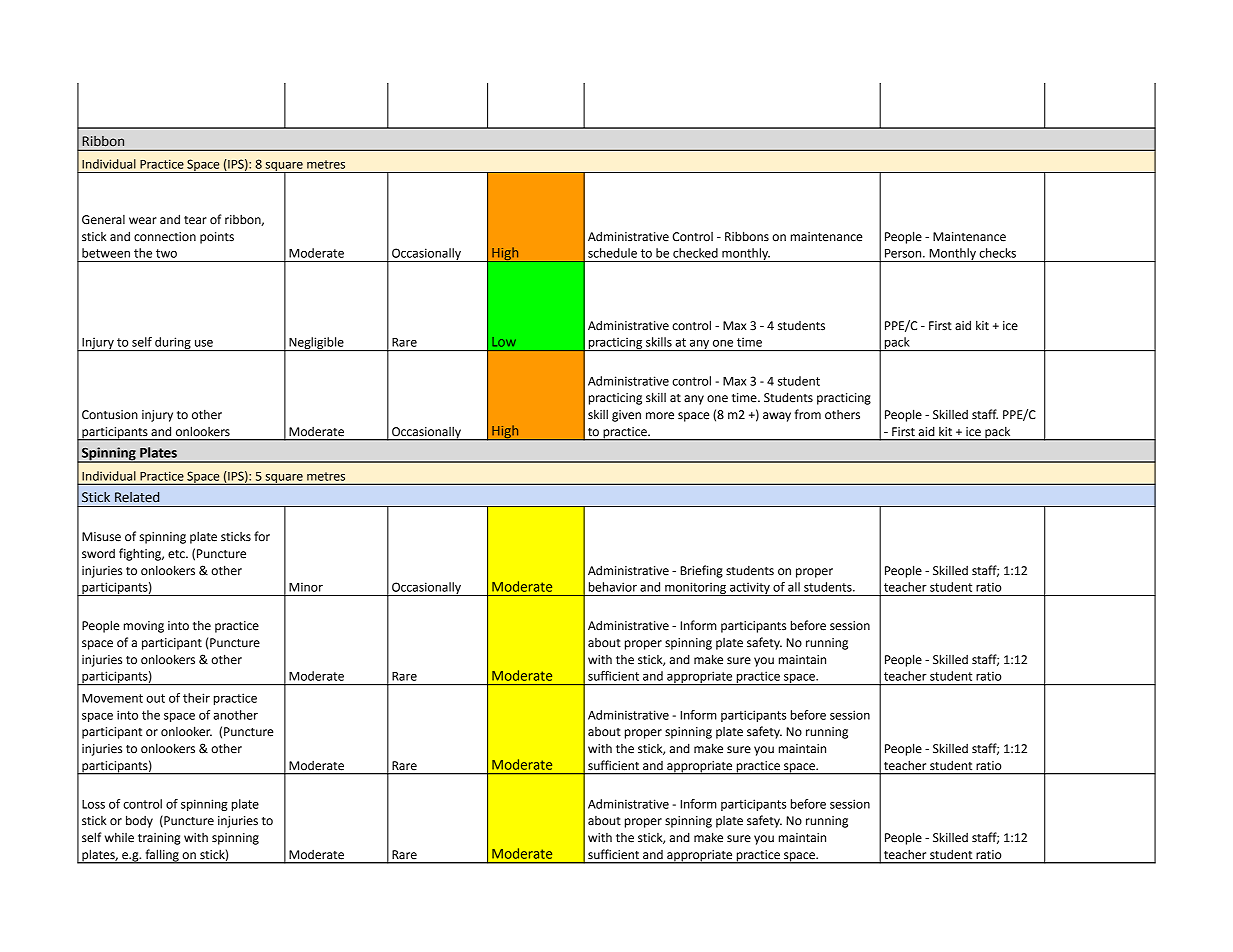 This screenshot has width=1233, height=952. I want to click on given, so click(626, 416).
